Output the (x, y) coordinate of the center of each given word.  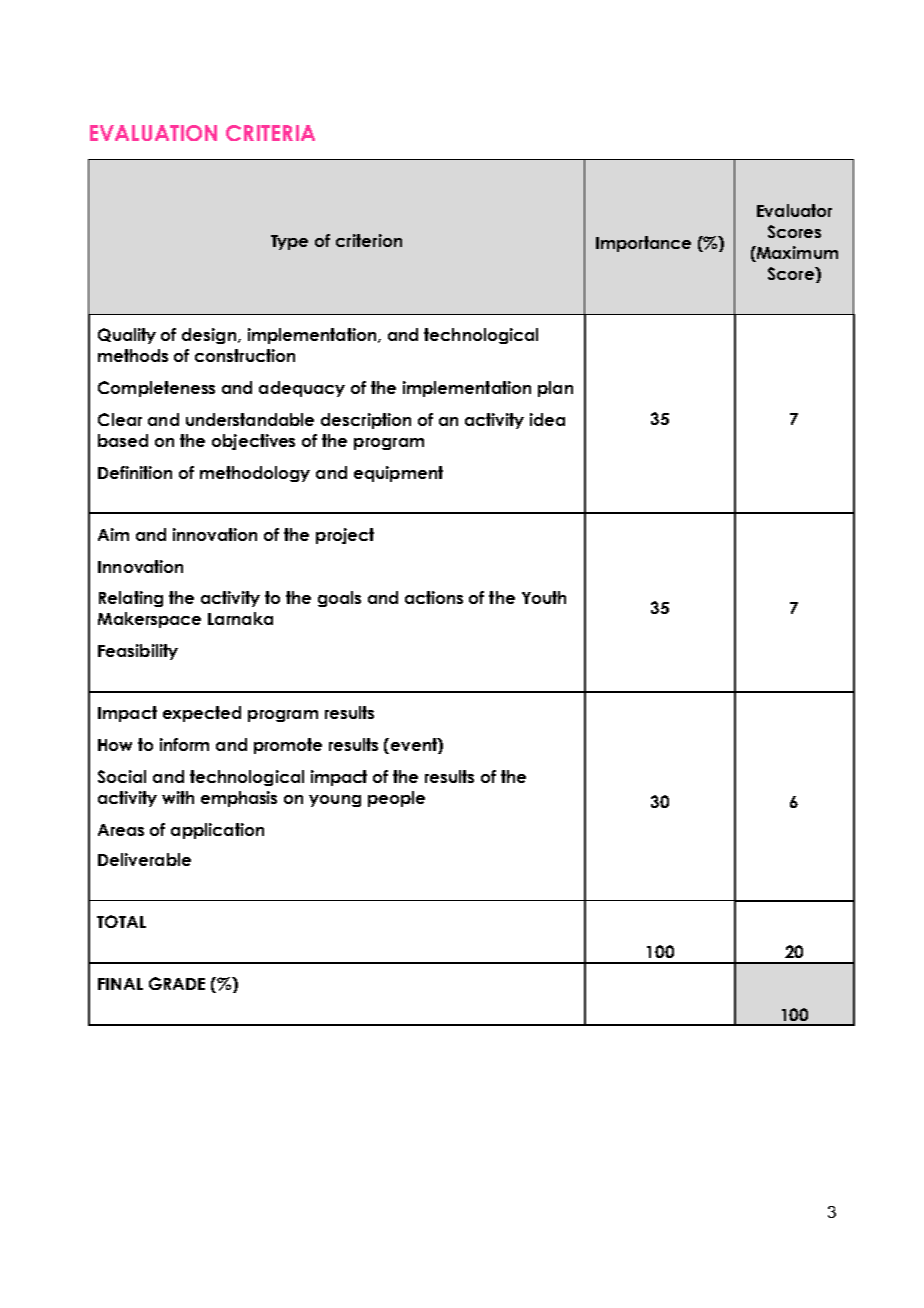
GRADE (177, 983)
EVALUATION (153, 133)
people (396, 799)
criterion (369, 240)
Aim (113, 534)
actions (434, 597)
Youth (544, 597)
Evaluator (794, 210)
